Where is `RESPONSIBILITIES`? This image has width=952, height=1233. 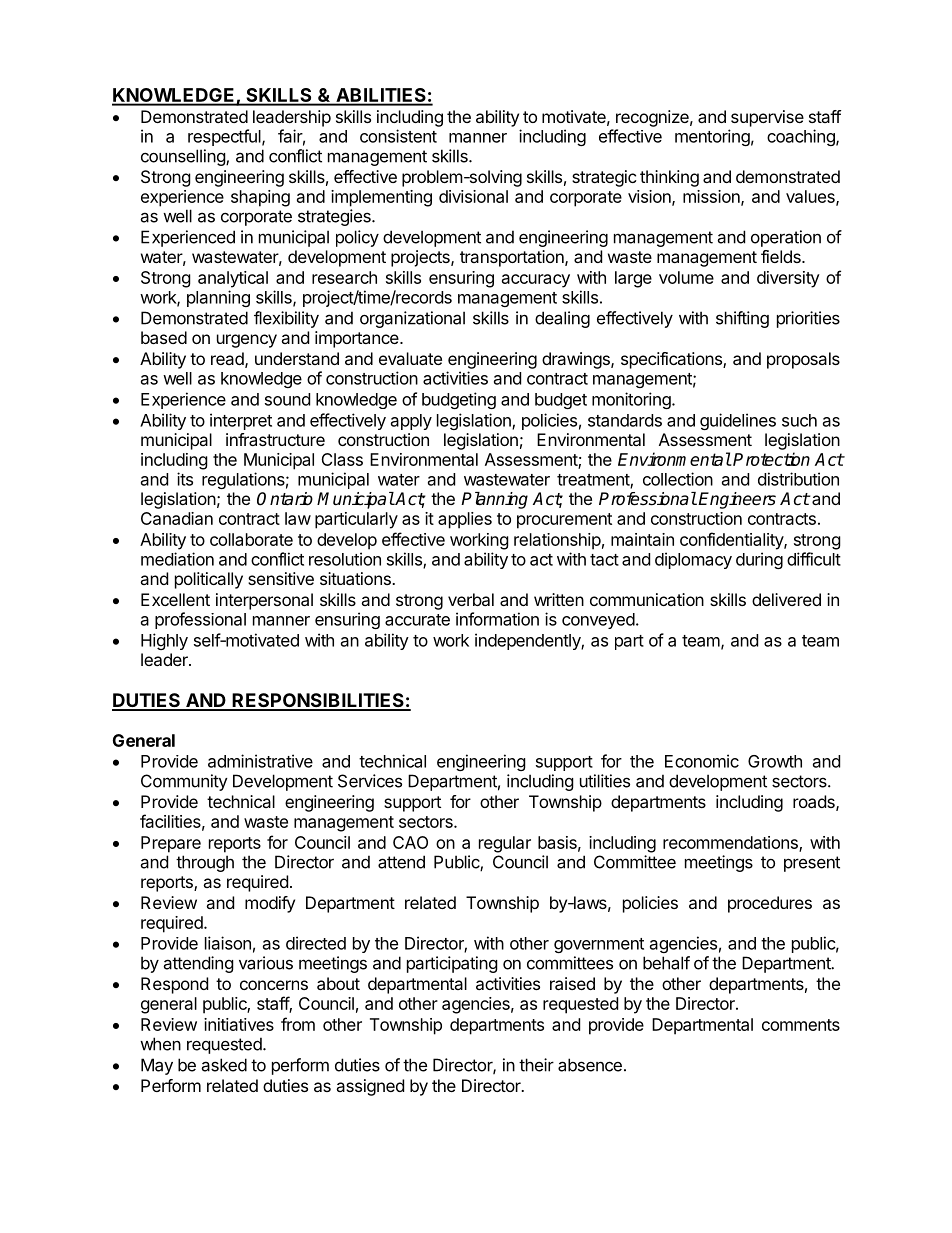 RESPONSIBILITIES is located at coordinates (318, 701).
